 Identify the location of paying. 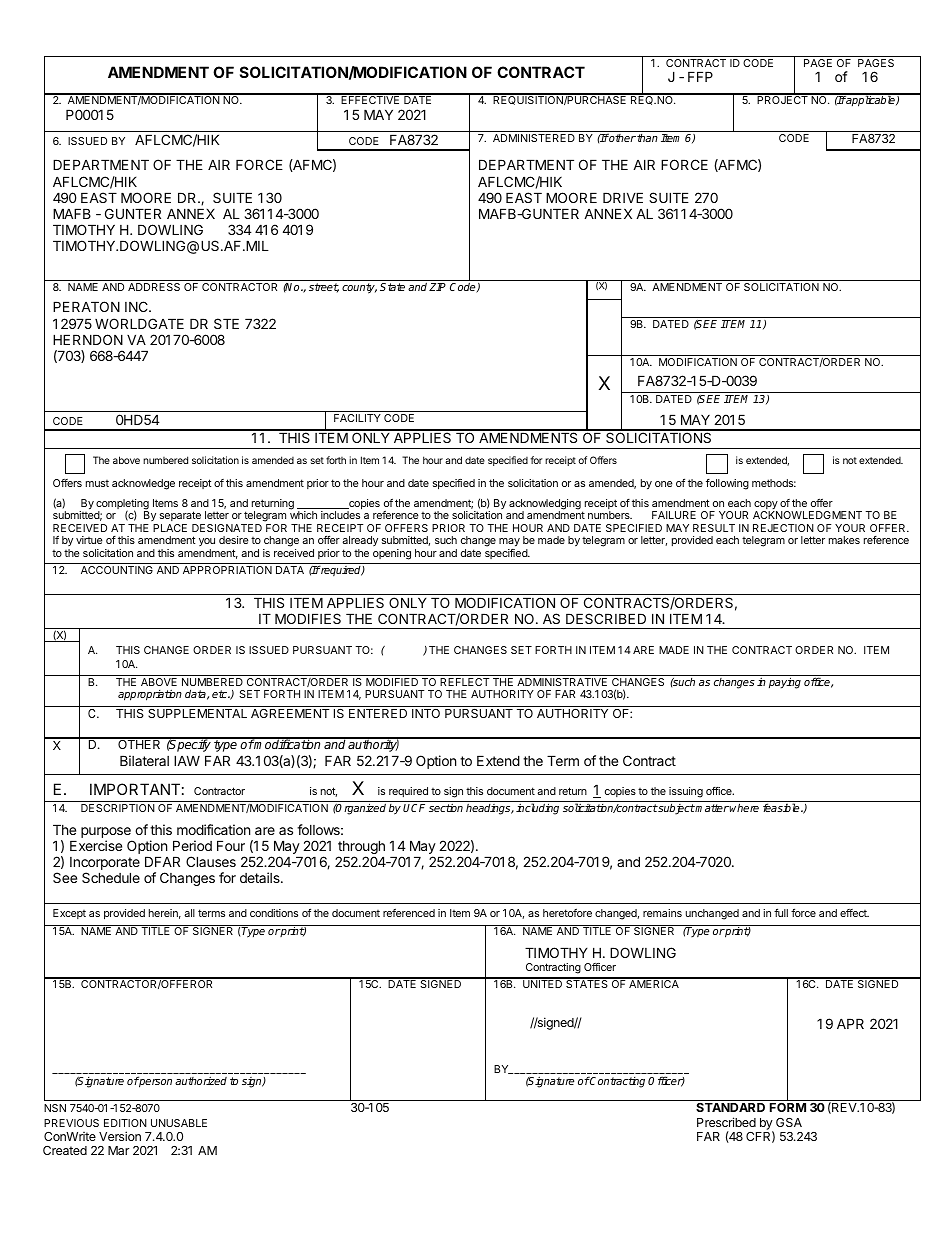
(785, 683).
